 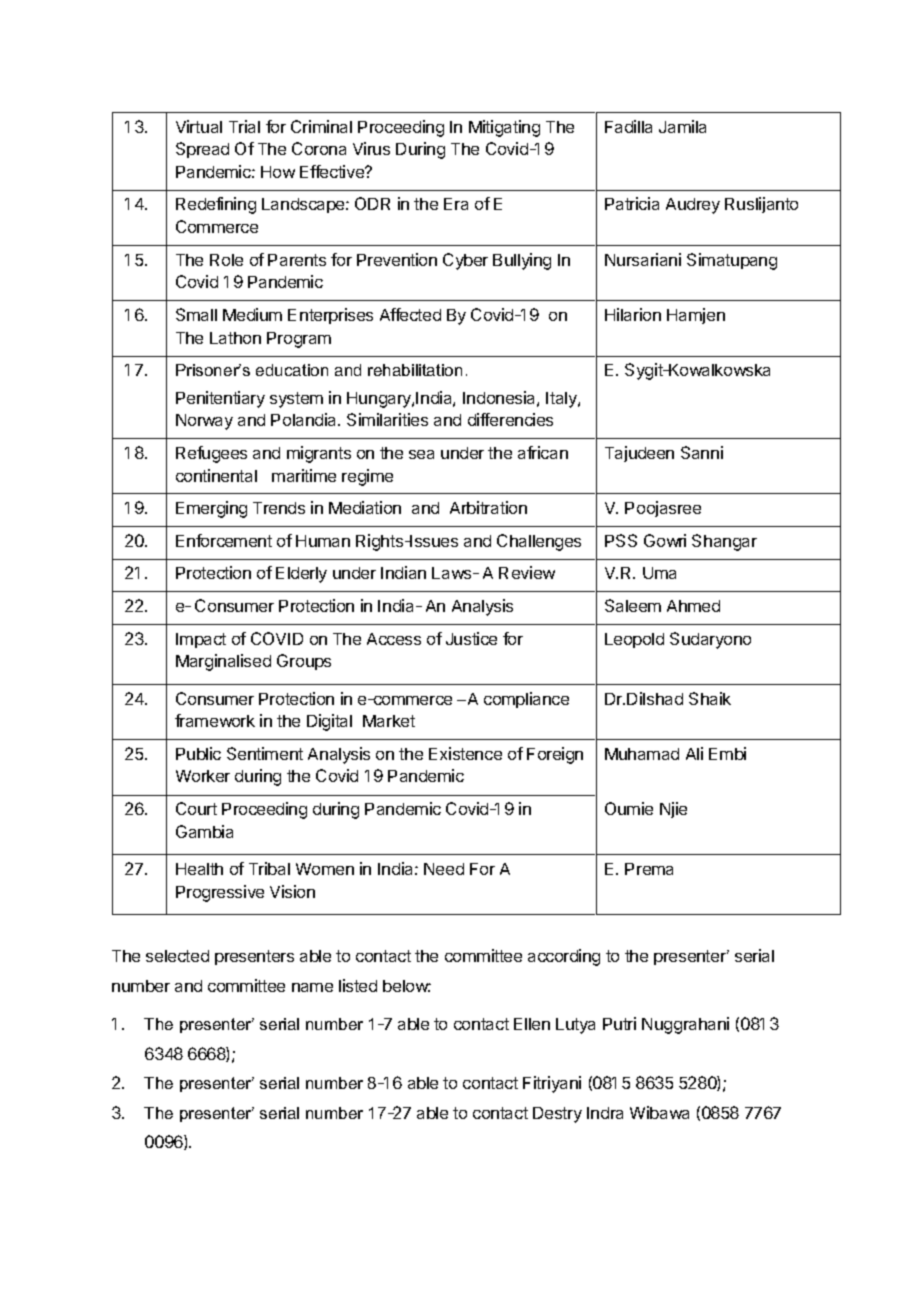 What do you see at coordinates (605, 1113) in the document?
I see `Indra` at bounding box center [605, 1113].
